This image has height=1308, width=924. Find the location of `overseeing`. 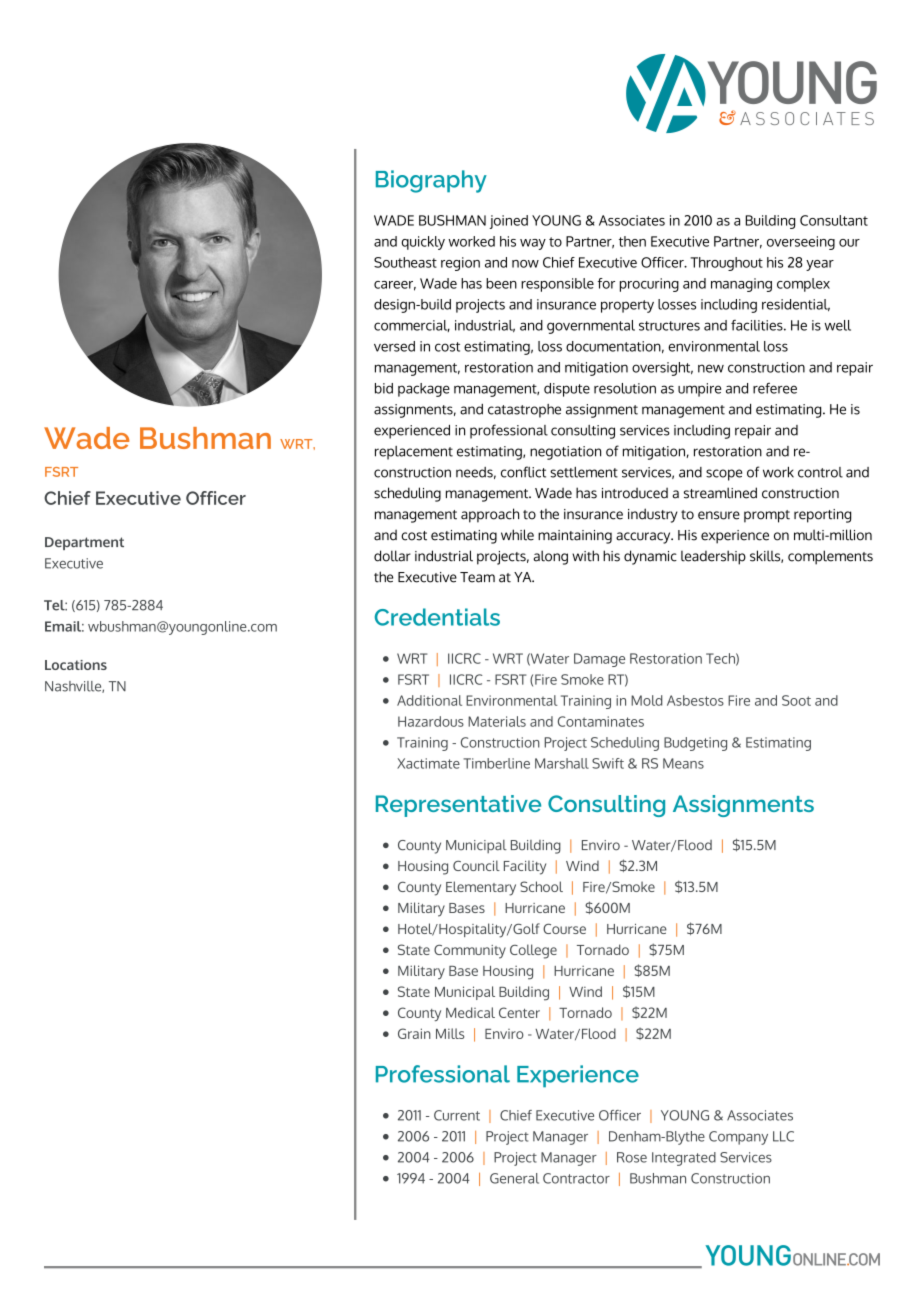

overseeing is located at coordinates (801, 243).
